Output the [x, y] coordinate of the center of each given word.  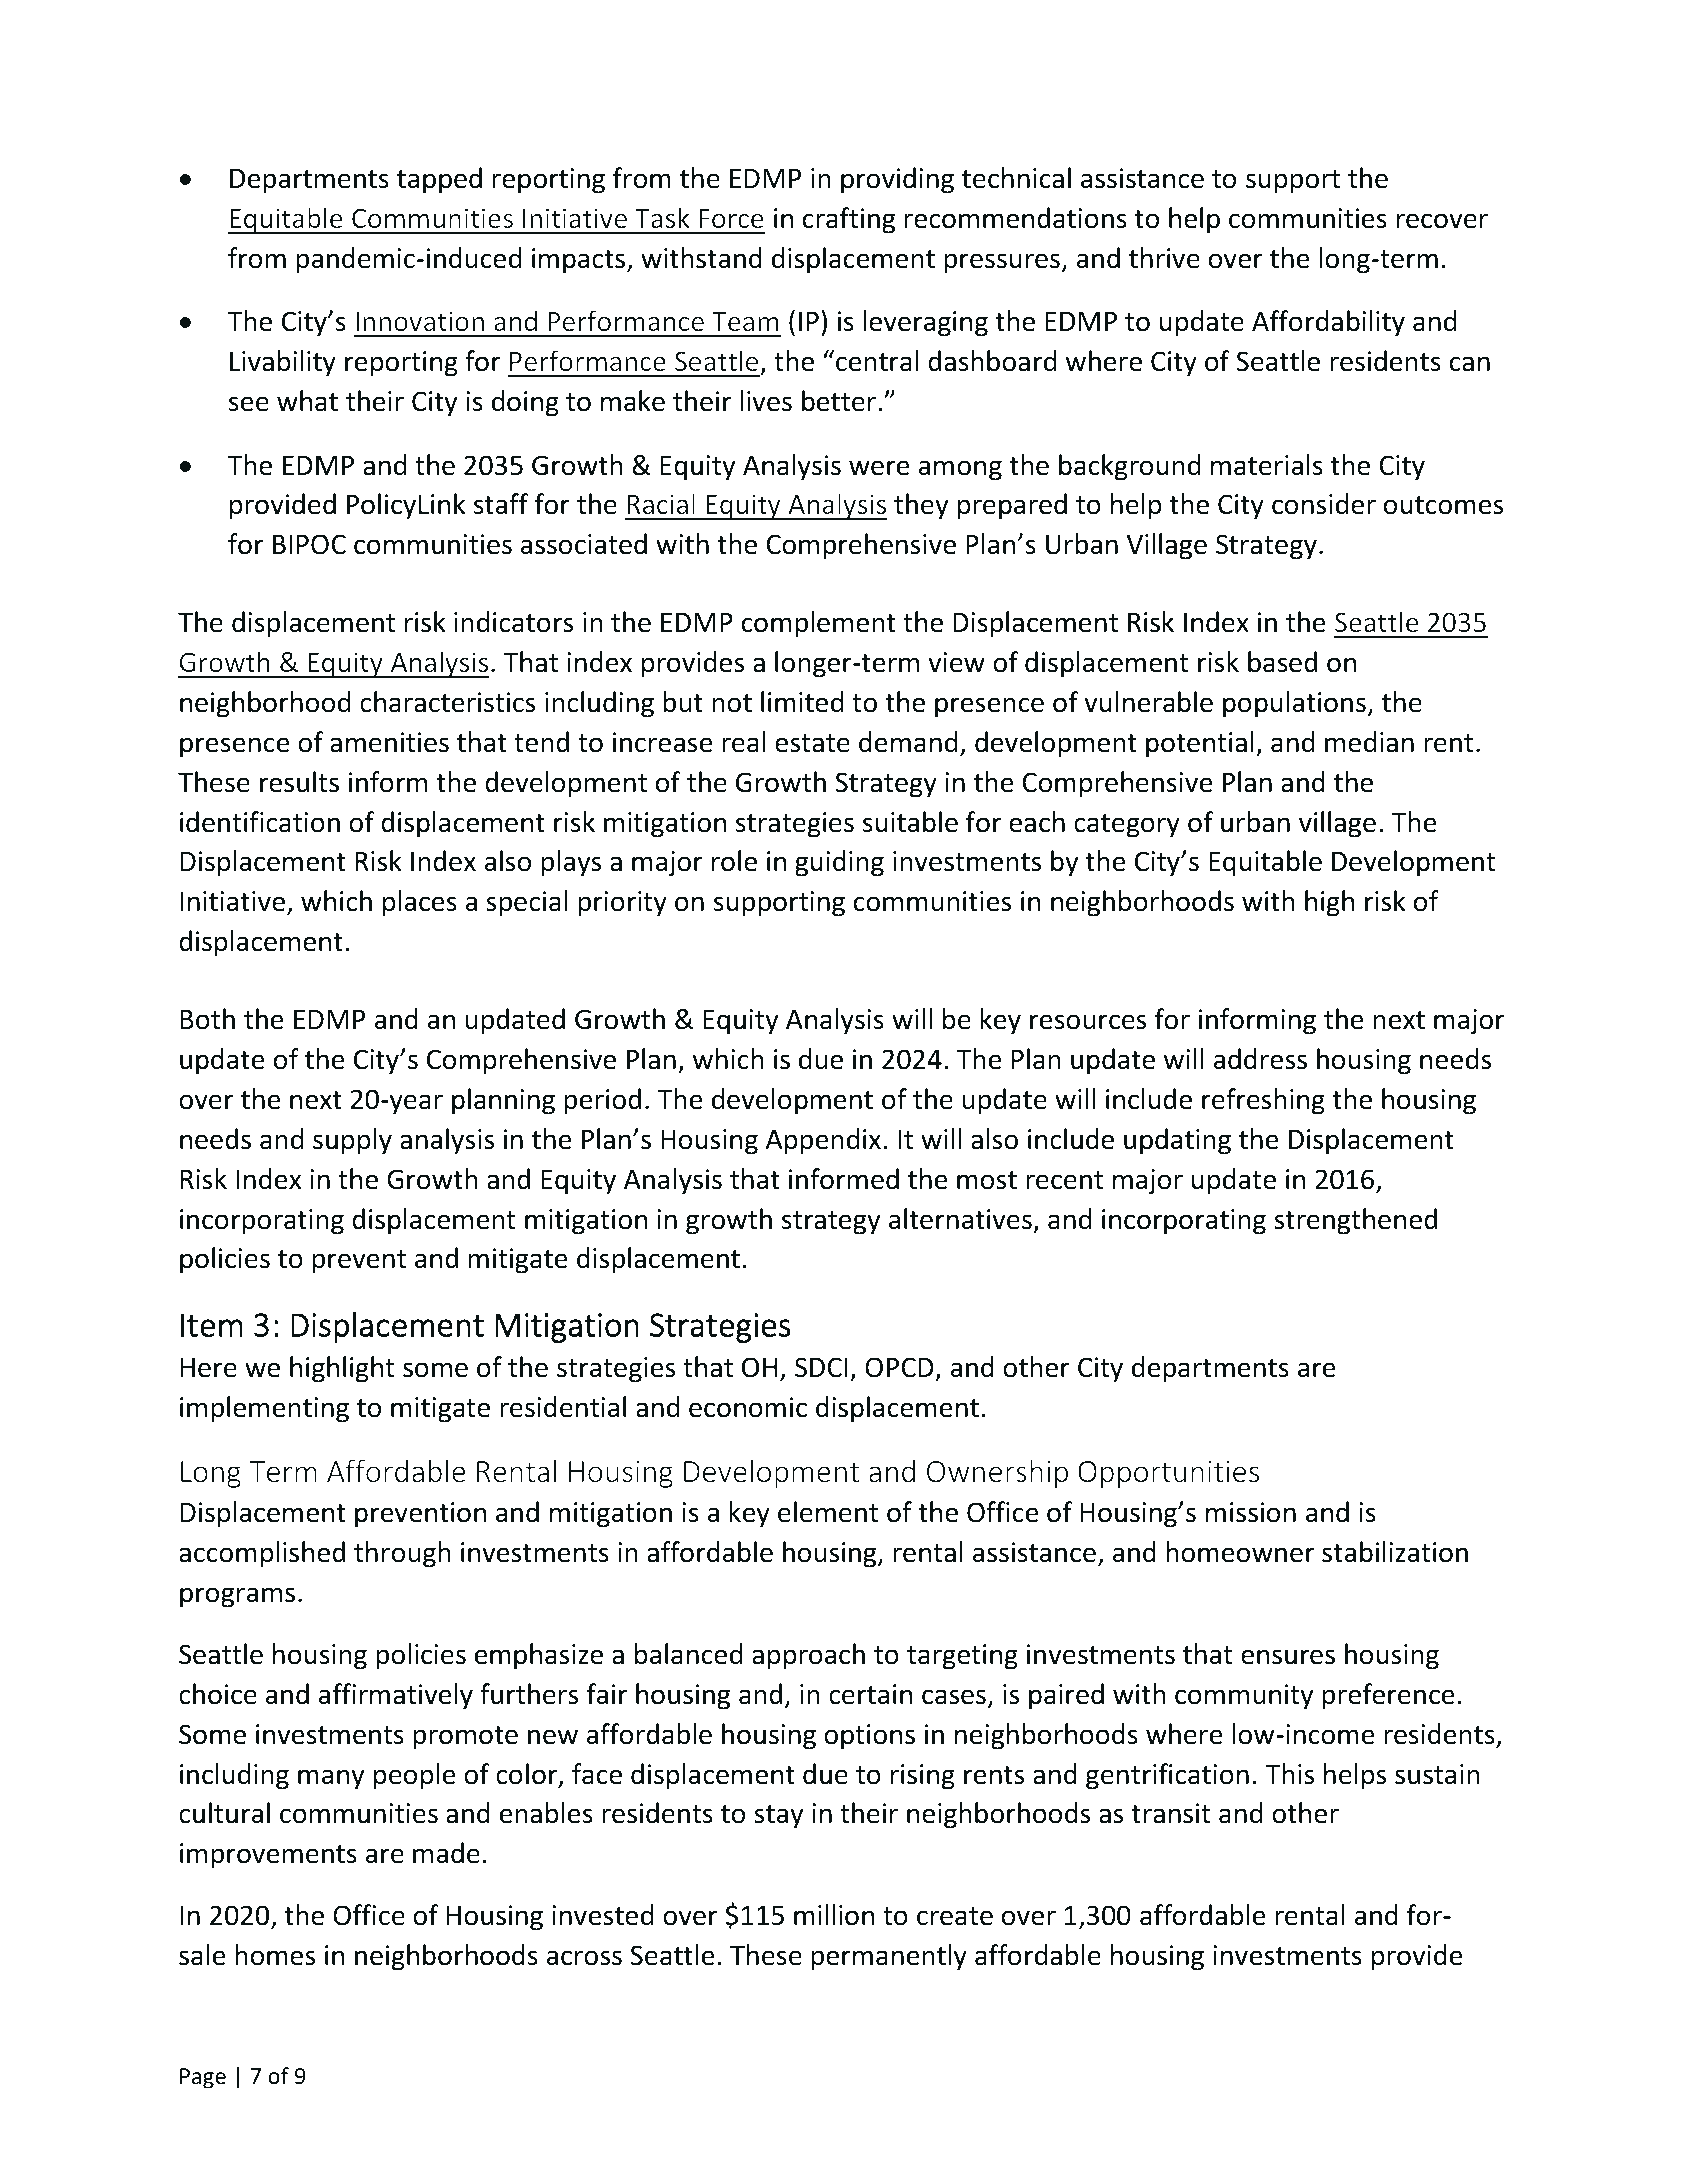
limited [802, 702]
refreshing [1263, 1101]
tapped [439, 180]
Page [203, 2078]
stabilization [1395, 1552]
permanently [889, 1957]
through [402, 1554]
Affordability [1328, 323]
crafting [849, 220]
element [828, 1512]
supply [352, 1141]
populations [1294, 704]
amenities [389, 742]
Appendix [823, 1141]
